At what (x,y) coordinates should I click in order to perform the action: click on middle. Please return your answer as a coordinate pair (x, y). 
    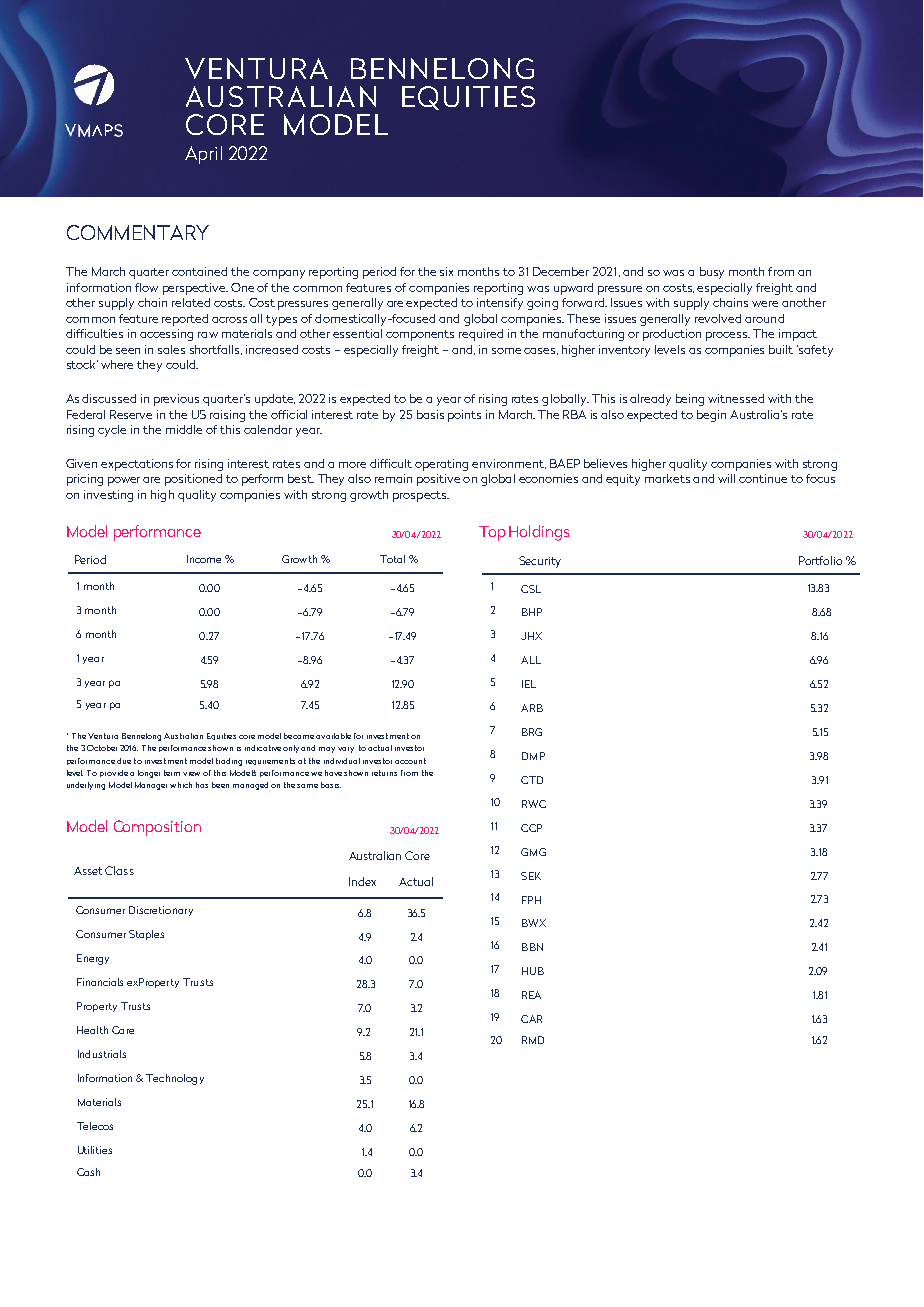
    Looking at the image, I should click on (184, 429).
